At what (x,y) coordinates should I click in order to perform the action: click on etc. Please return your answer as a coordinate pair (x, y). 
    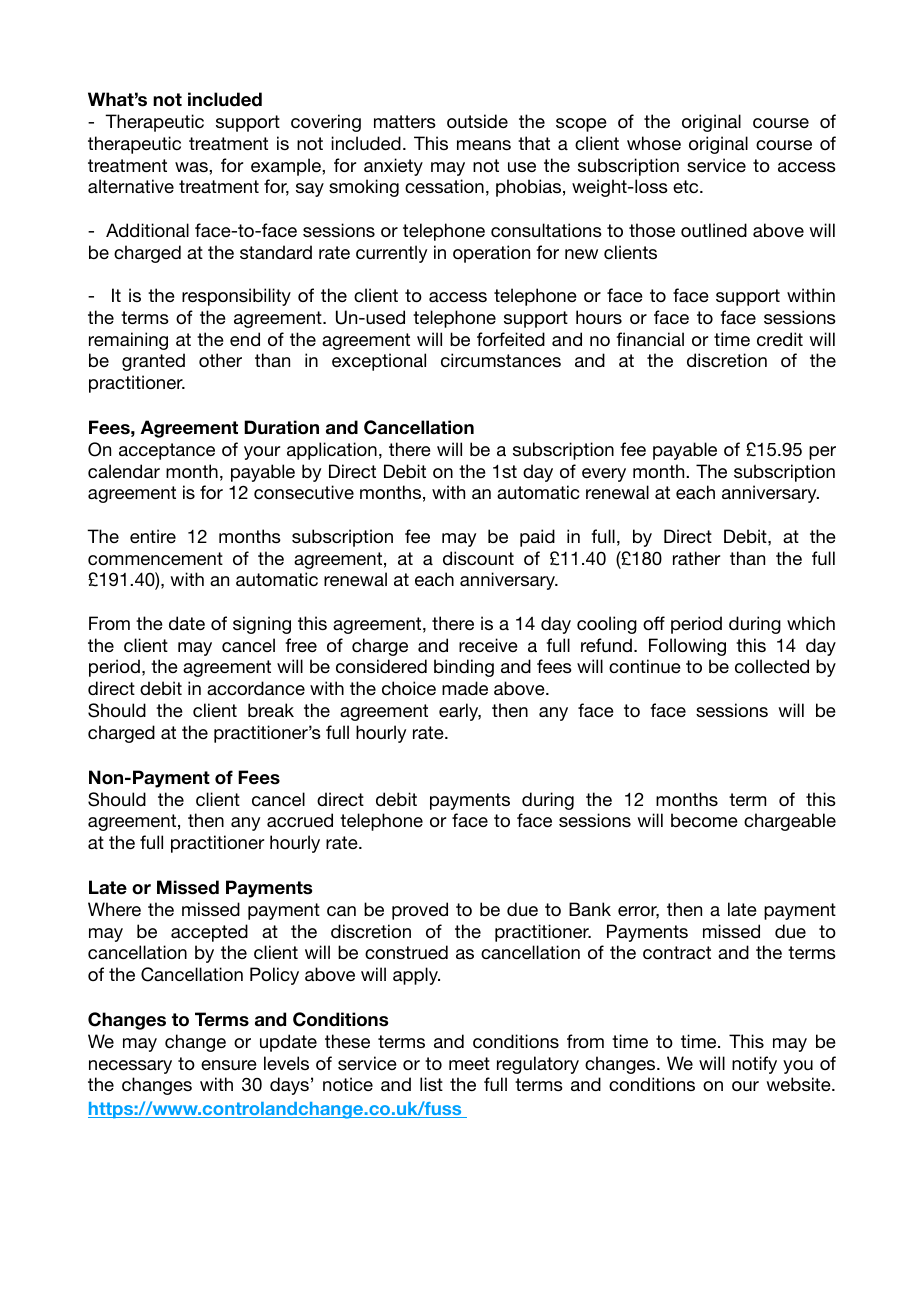
    Looking at the image, I should click on (687, 186).
